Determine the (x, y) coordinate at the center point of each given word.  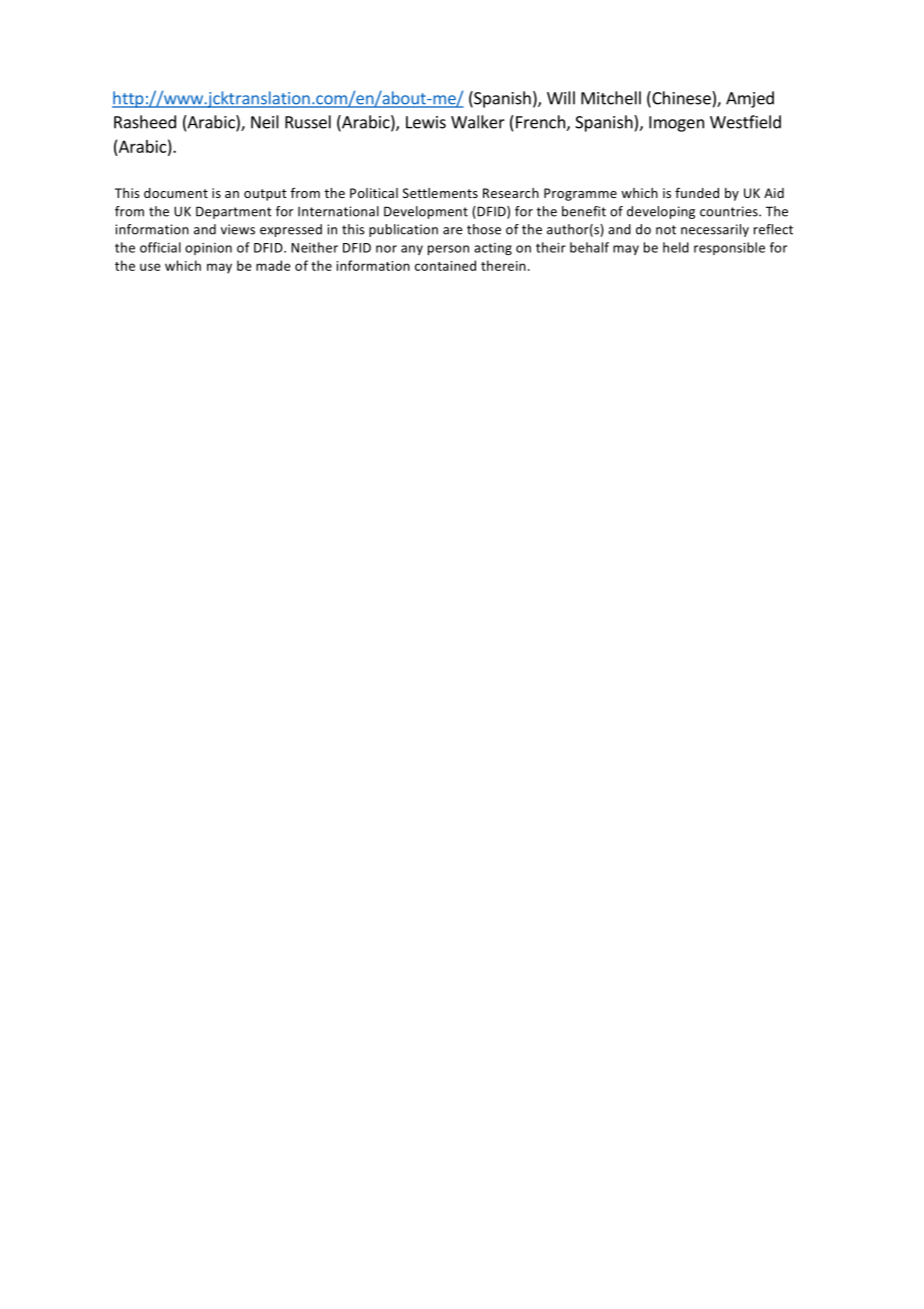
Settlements (440, 193)
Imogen (676, 124)
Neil (265, 122)
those (484, 229)
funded (697, 192)
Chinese (681, 99)
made (273, 265)
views (238, 229)
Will (561, 98)
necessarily (715, 230)
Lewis (426, 122)
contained (445, 265)
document (176, 193)
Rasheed (145, 122)
